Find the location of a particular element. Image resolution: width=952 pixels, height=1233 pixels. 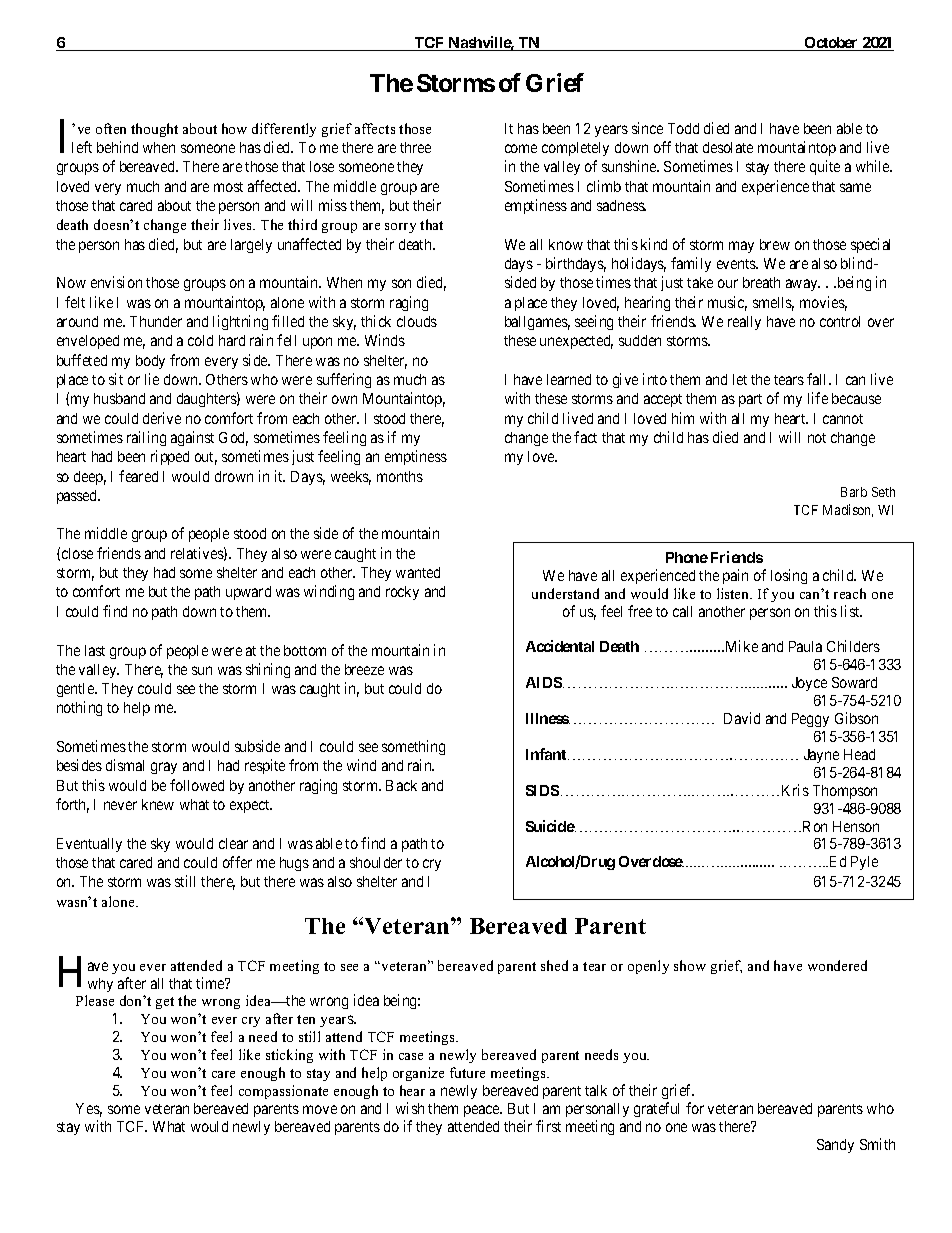

shoulder is located at coordinates (376, 862).
